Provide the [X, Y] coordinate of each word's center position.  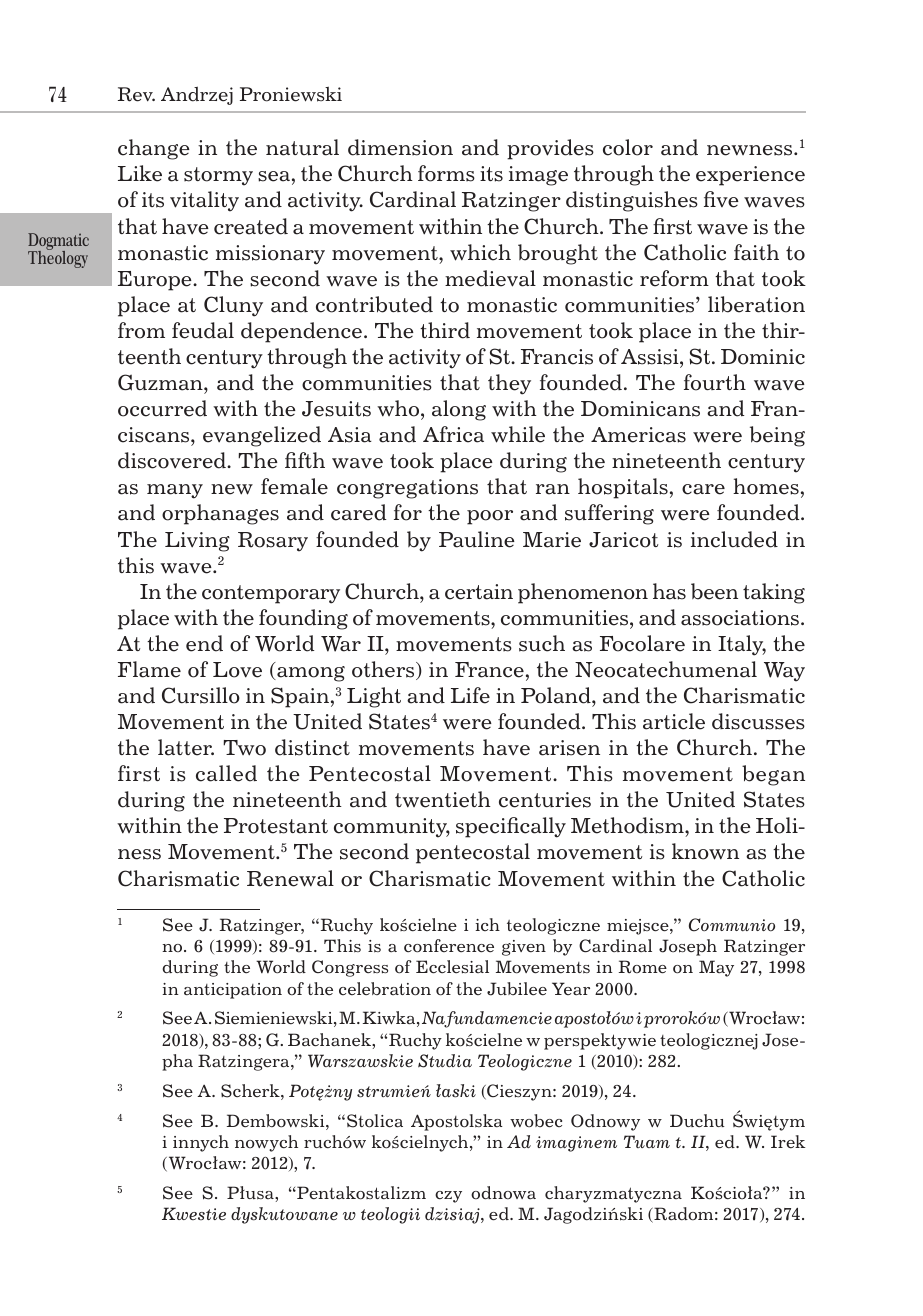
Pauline [477, 539]
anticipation [233, 991]
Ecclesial [452, 967]
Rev [136, 94]
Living [197, 542]
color [628, 147]
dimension [400, 147]
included [734, 539]
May [716, 968]
